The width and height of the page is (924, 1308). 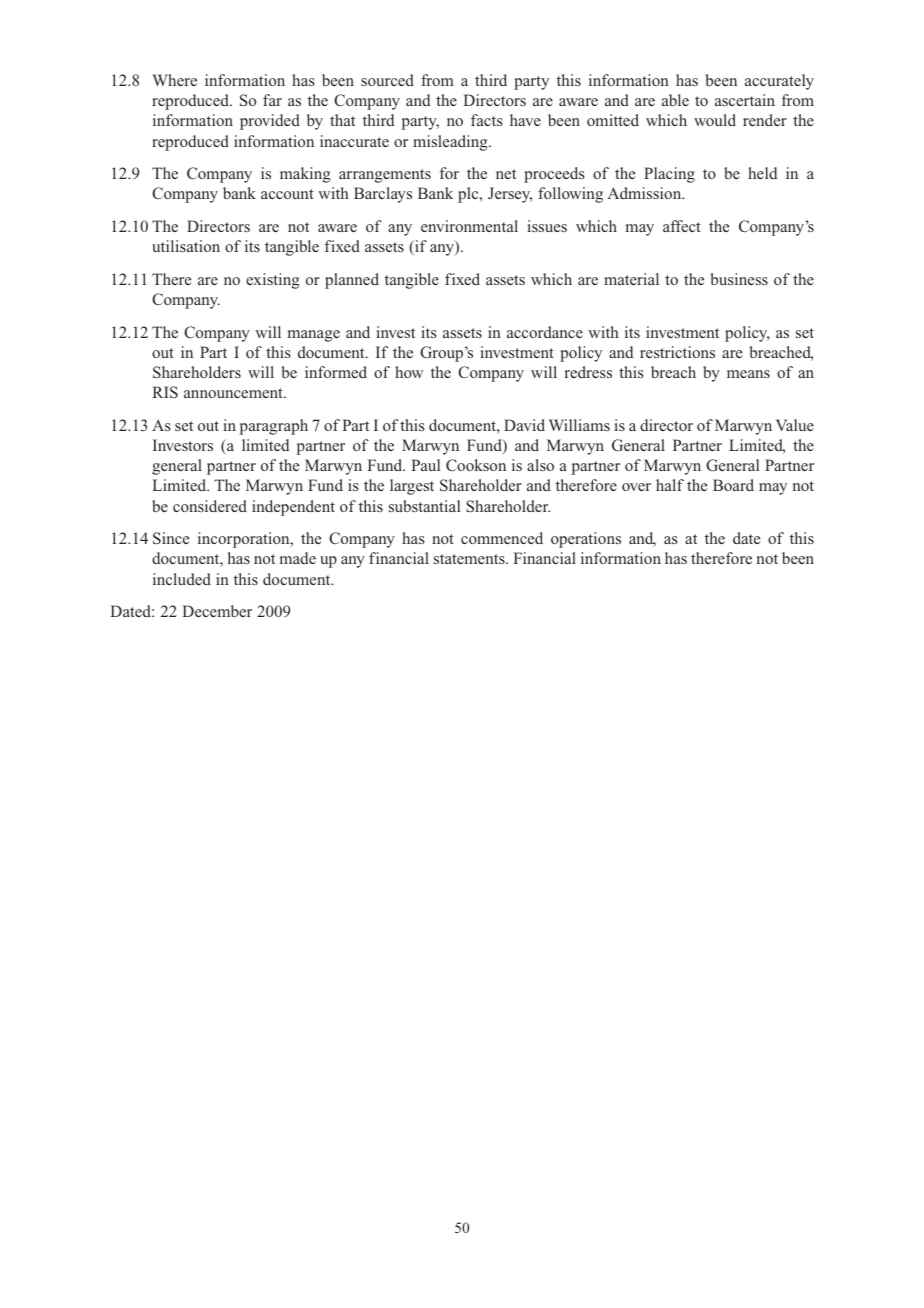 What do you see at coordinates (273, 281) in the page?
I see `existing` at bounding box center [273, 281].
